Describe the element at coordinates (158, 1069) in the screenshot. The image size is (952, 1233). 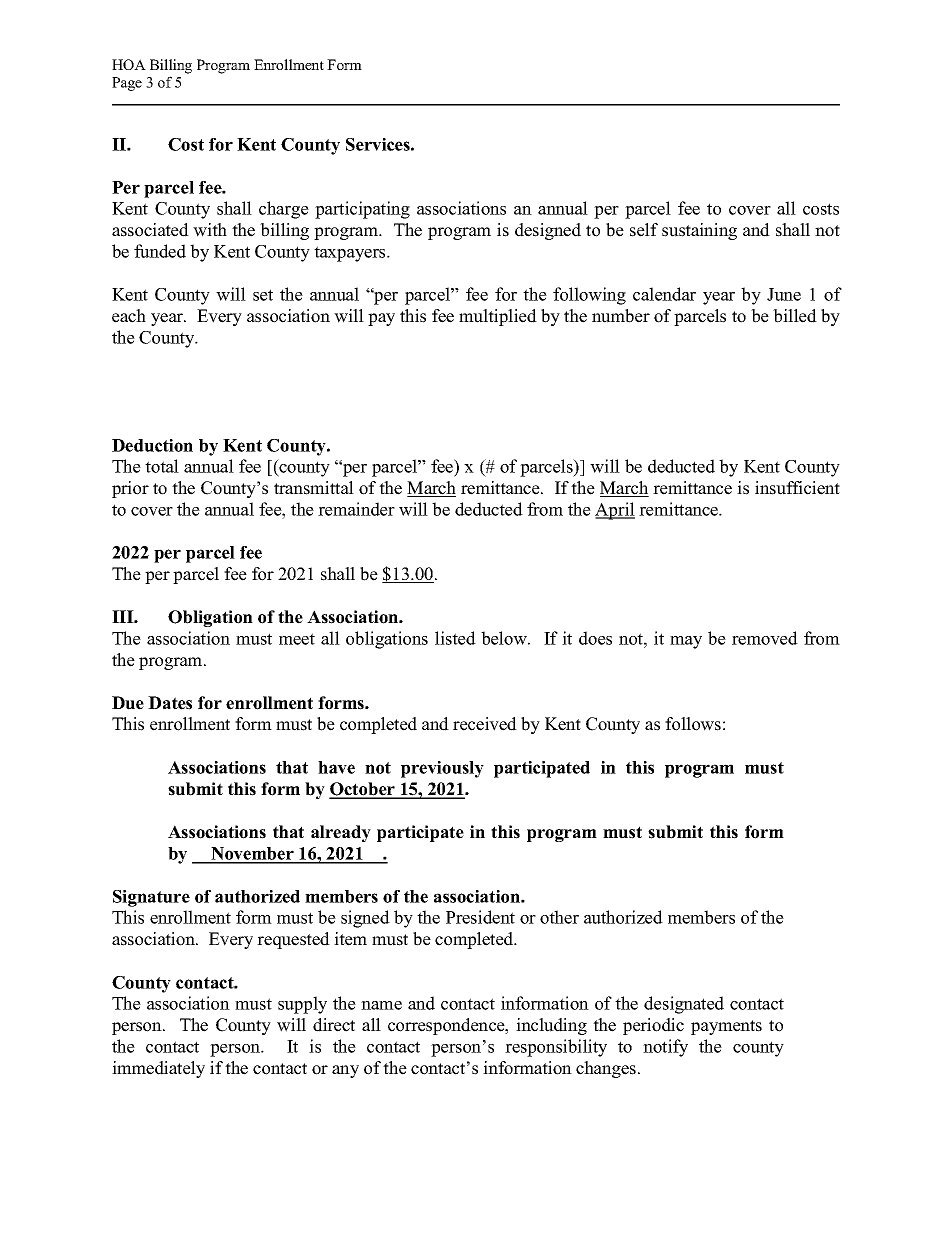
I see `immediately` at that location.
